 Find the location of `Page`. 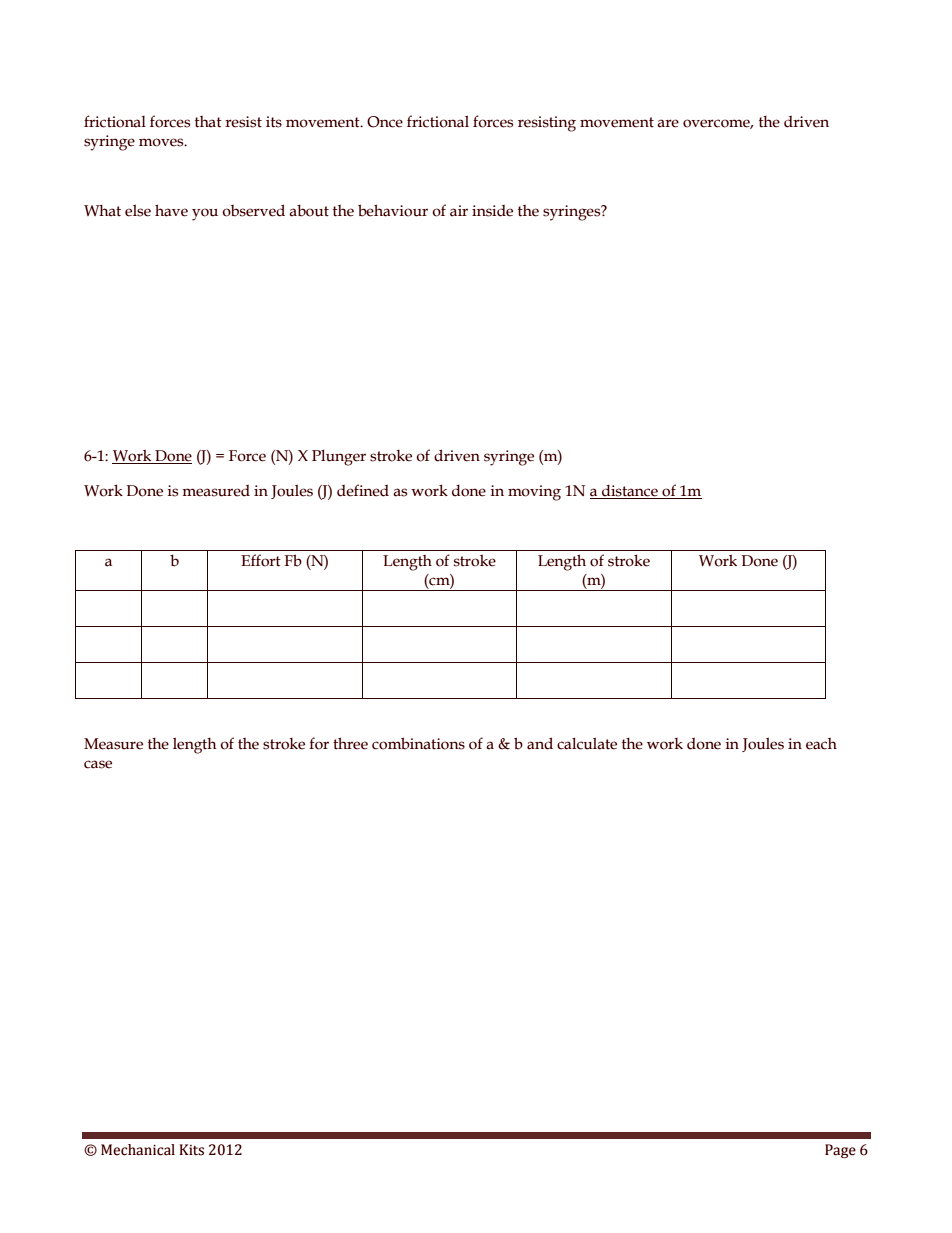

Page is located at coordinates (840, 1151).
